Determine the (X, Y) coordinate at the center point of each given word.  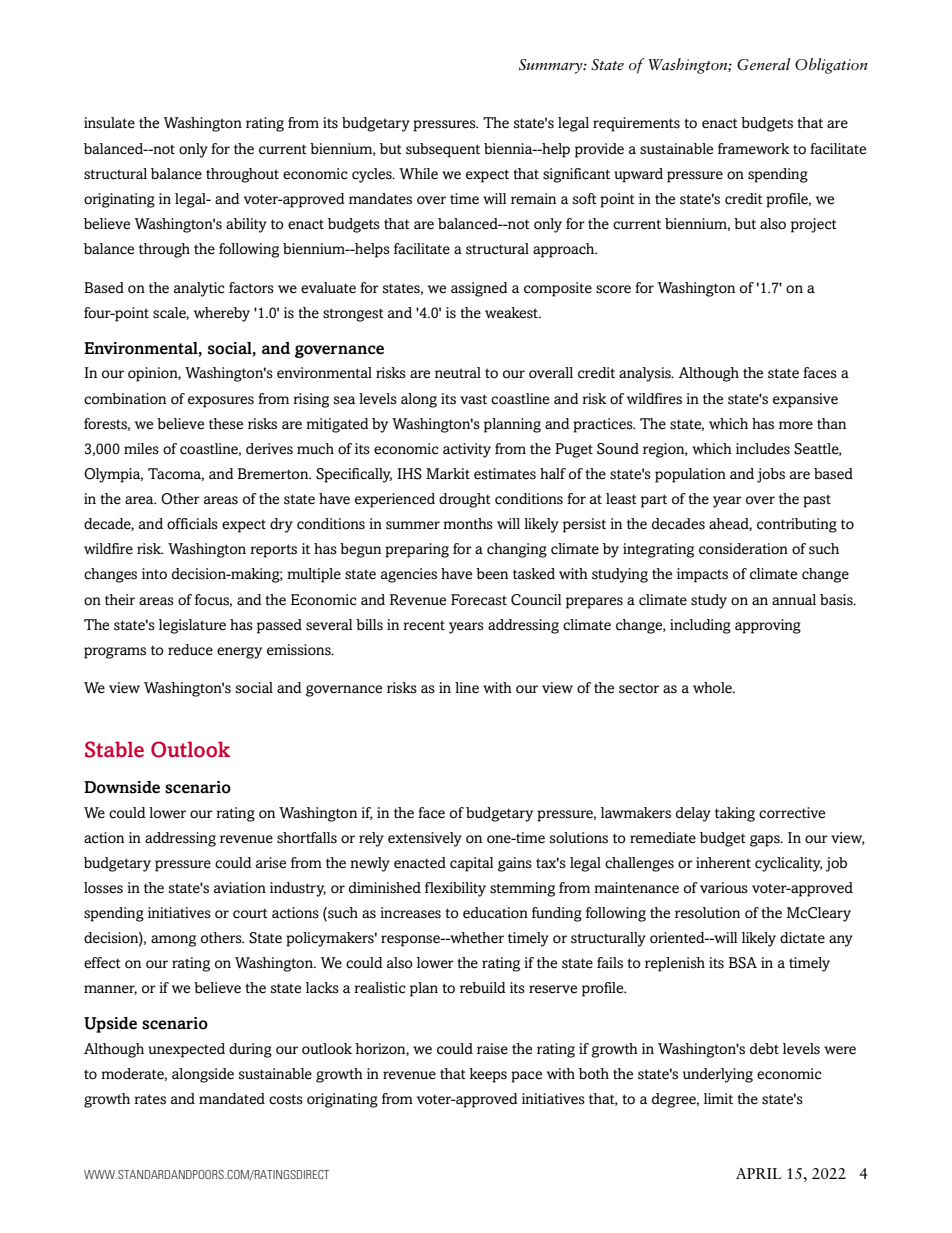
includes (763, 449)
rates (150, 1099)
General (764, 64)
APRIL (758, 1173)
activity (467, 450)
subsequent (443, 150)
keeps (488, 1075)
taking (735, 814)
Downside (122, 787)
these (226, 424)
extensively (425, 839)
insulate (109, 123)
